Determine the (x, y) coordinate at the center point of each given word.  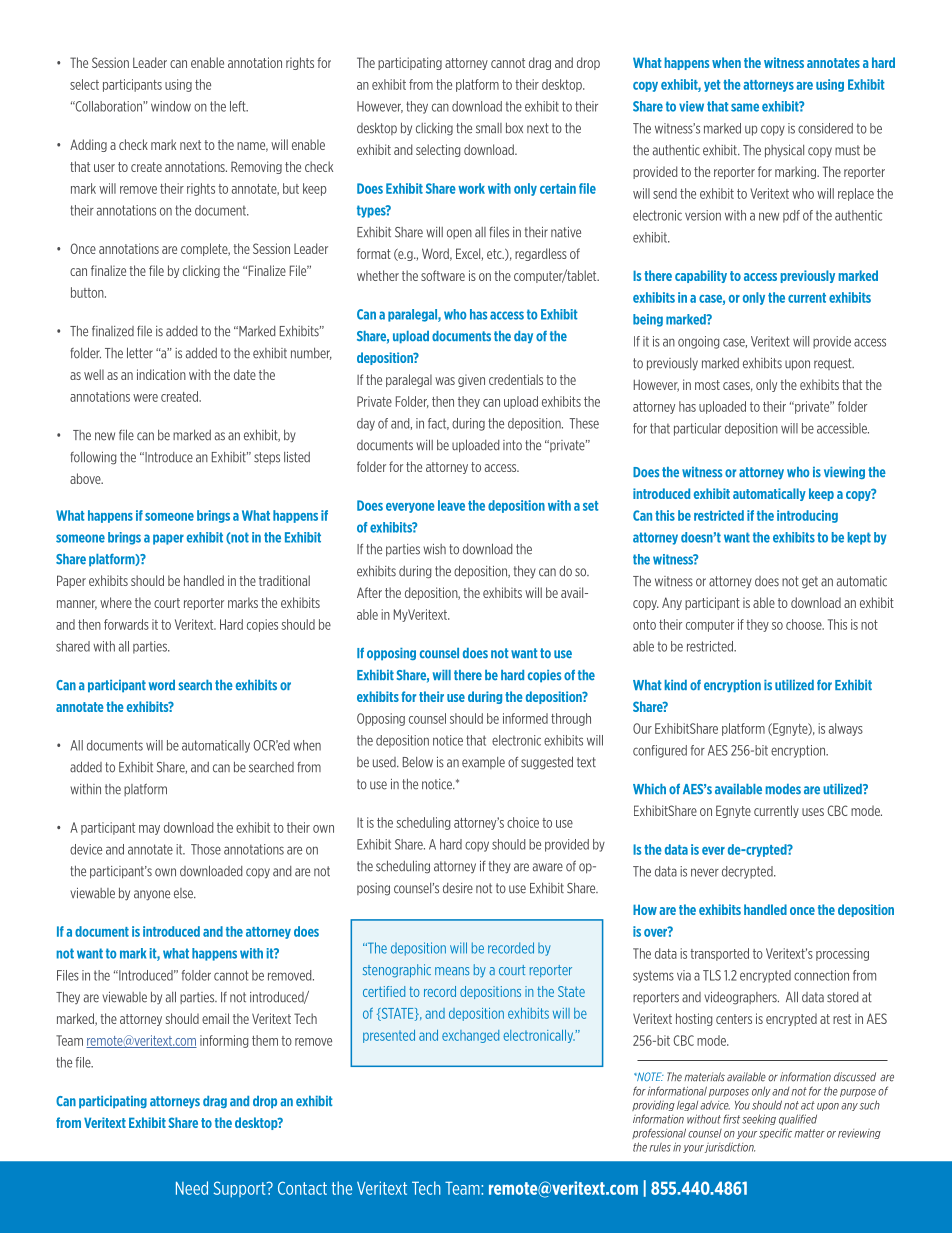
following (93, 458)
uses (813, 812)
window (171, 106)
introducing (807, 516)
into (512, 445)
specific (775, 1133)
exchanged (470, 1036)
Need (192, 1188)
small (489, 128)
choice (523, 822)
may (149, 830)
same (745, 107)
